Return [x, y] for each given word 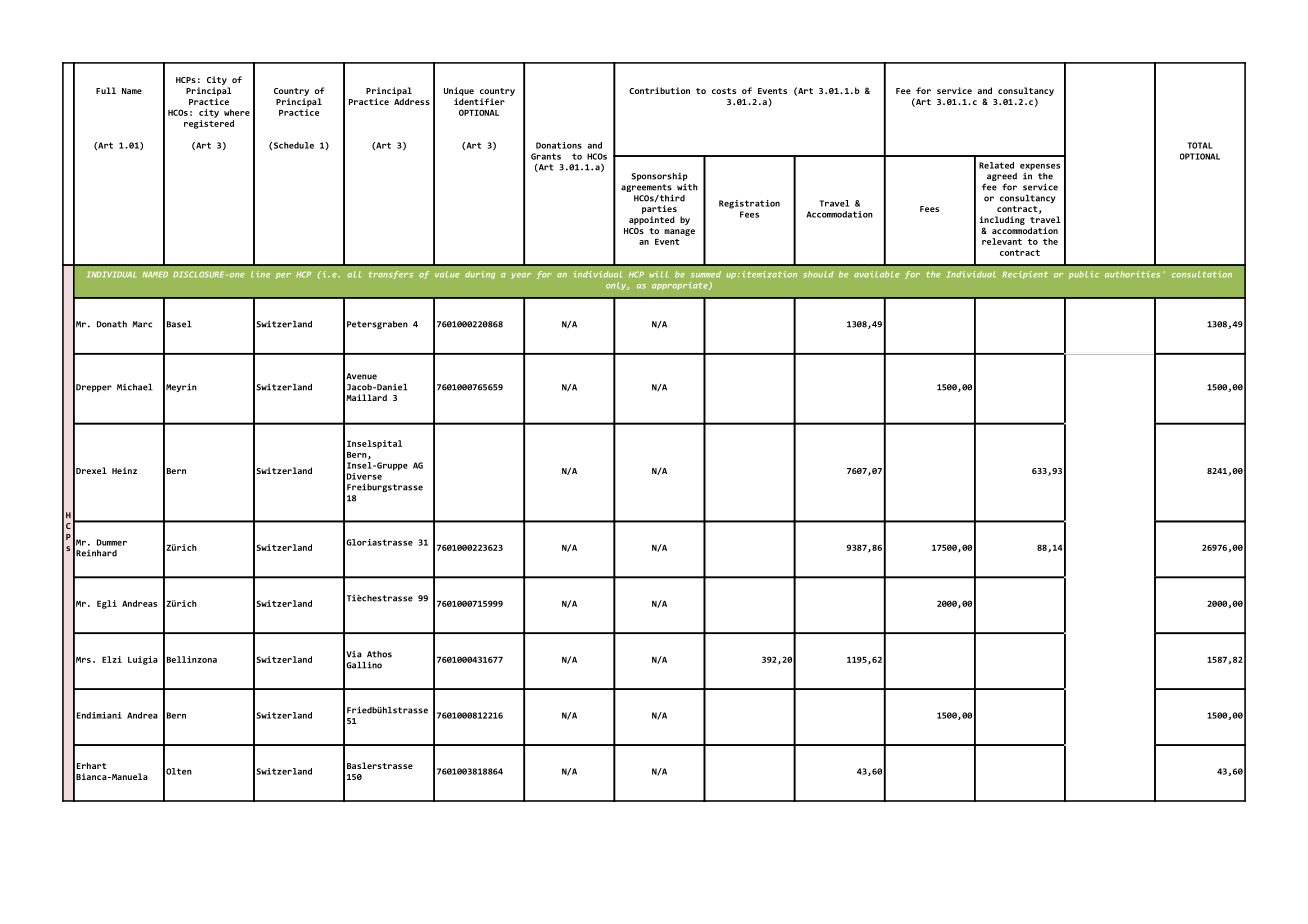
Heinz [124, 470]
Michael [135, 387]
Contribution [659, 90]
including [1002, 220]
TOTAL [1200, 145]
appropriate [681, 286]
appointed [652, 220]
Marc [142, 324]
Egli [107, 604]
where [237, 112]
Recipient [1025, 275]
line [260, 274]
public [1084, 275]
